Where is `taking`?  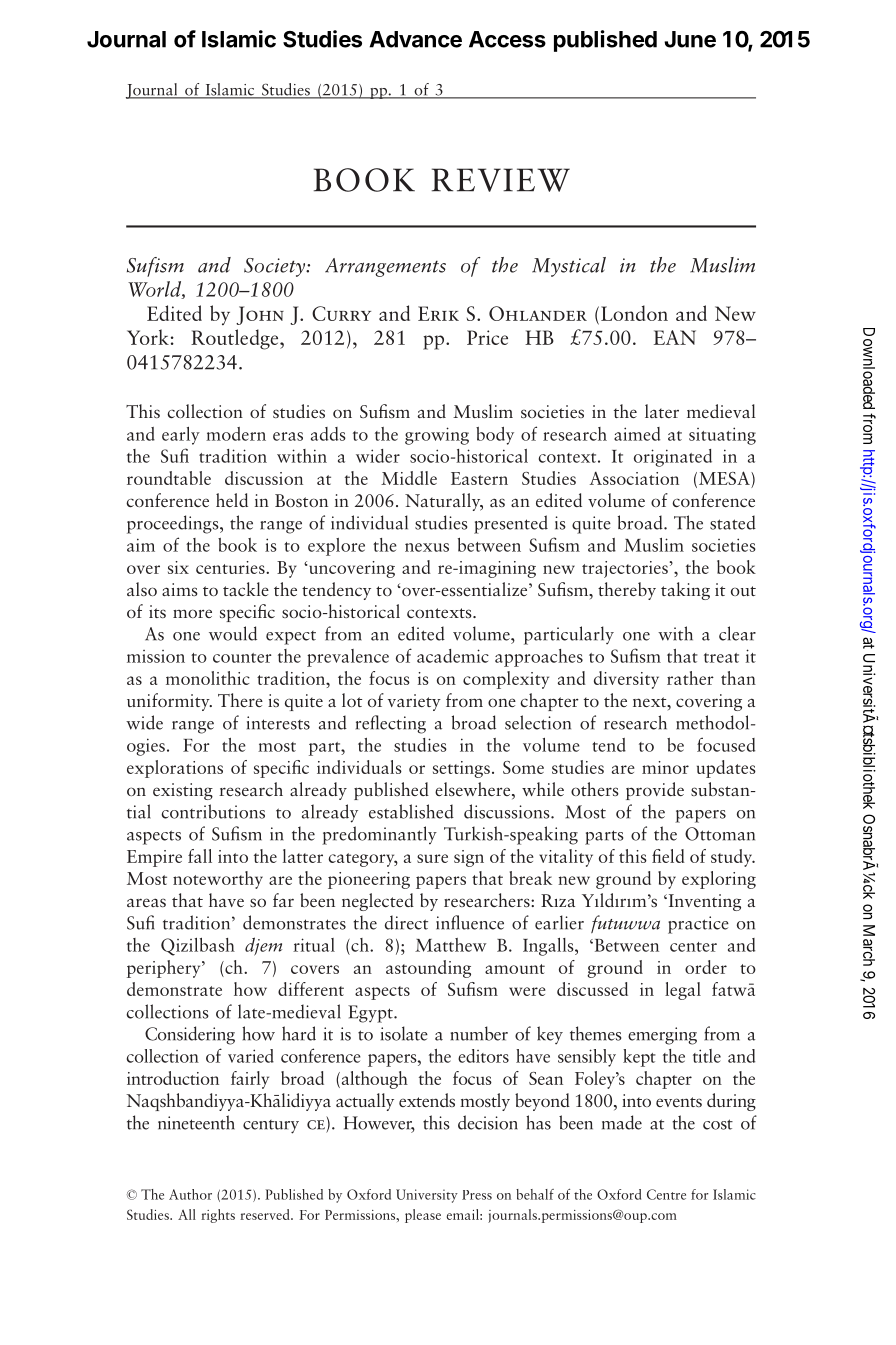 taking is located at coordinates (685, 591).
